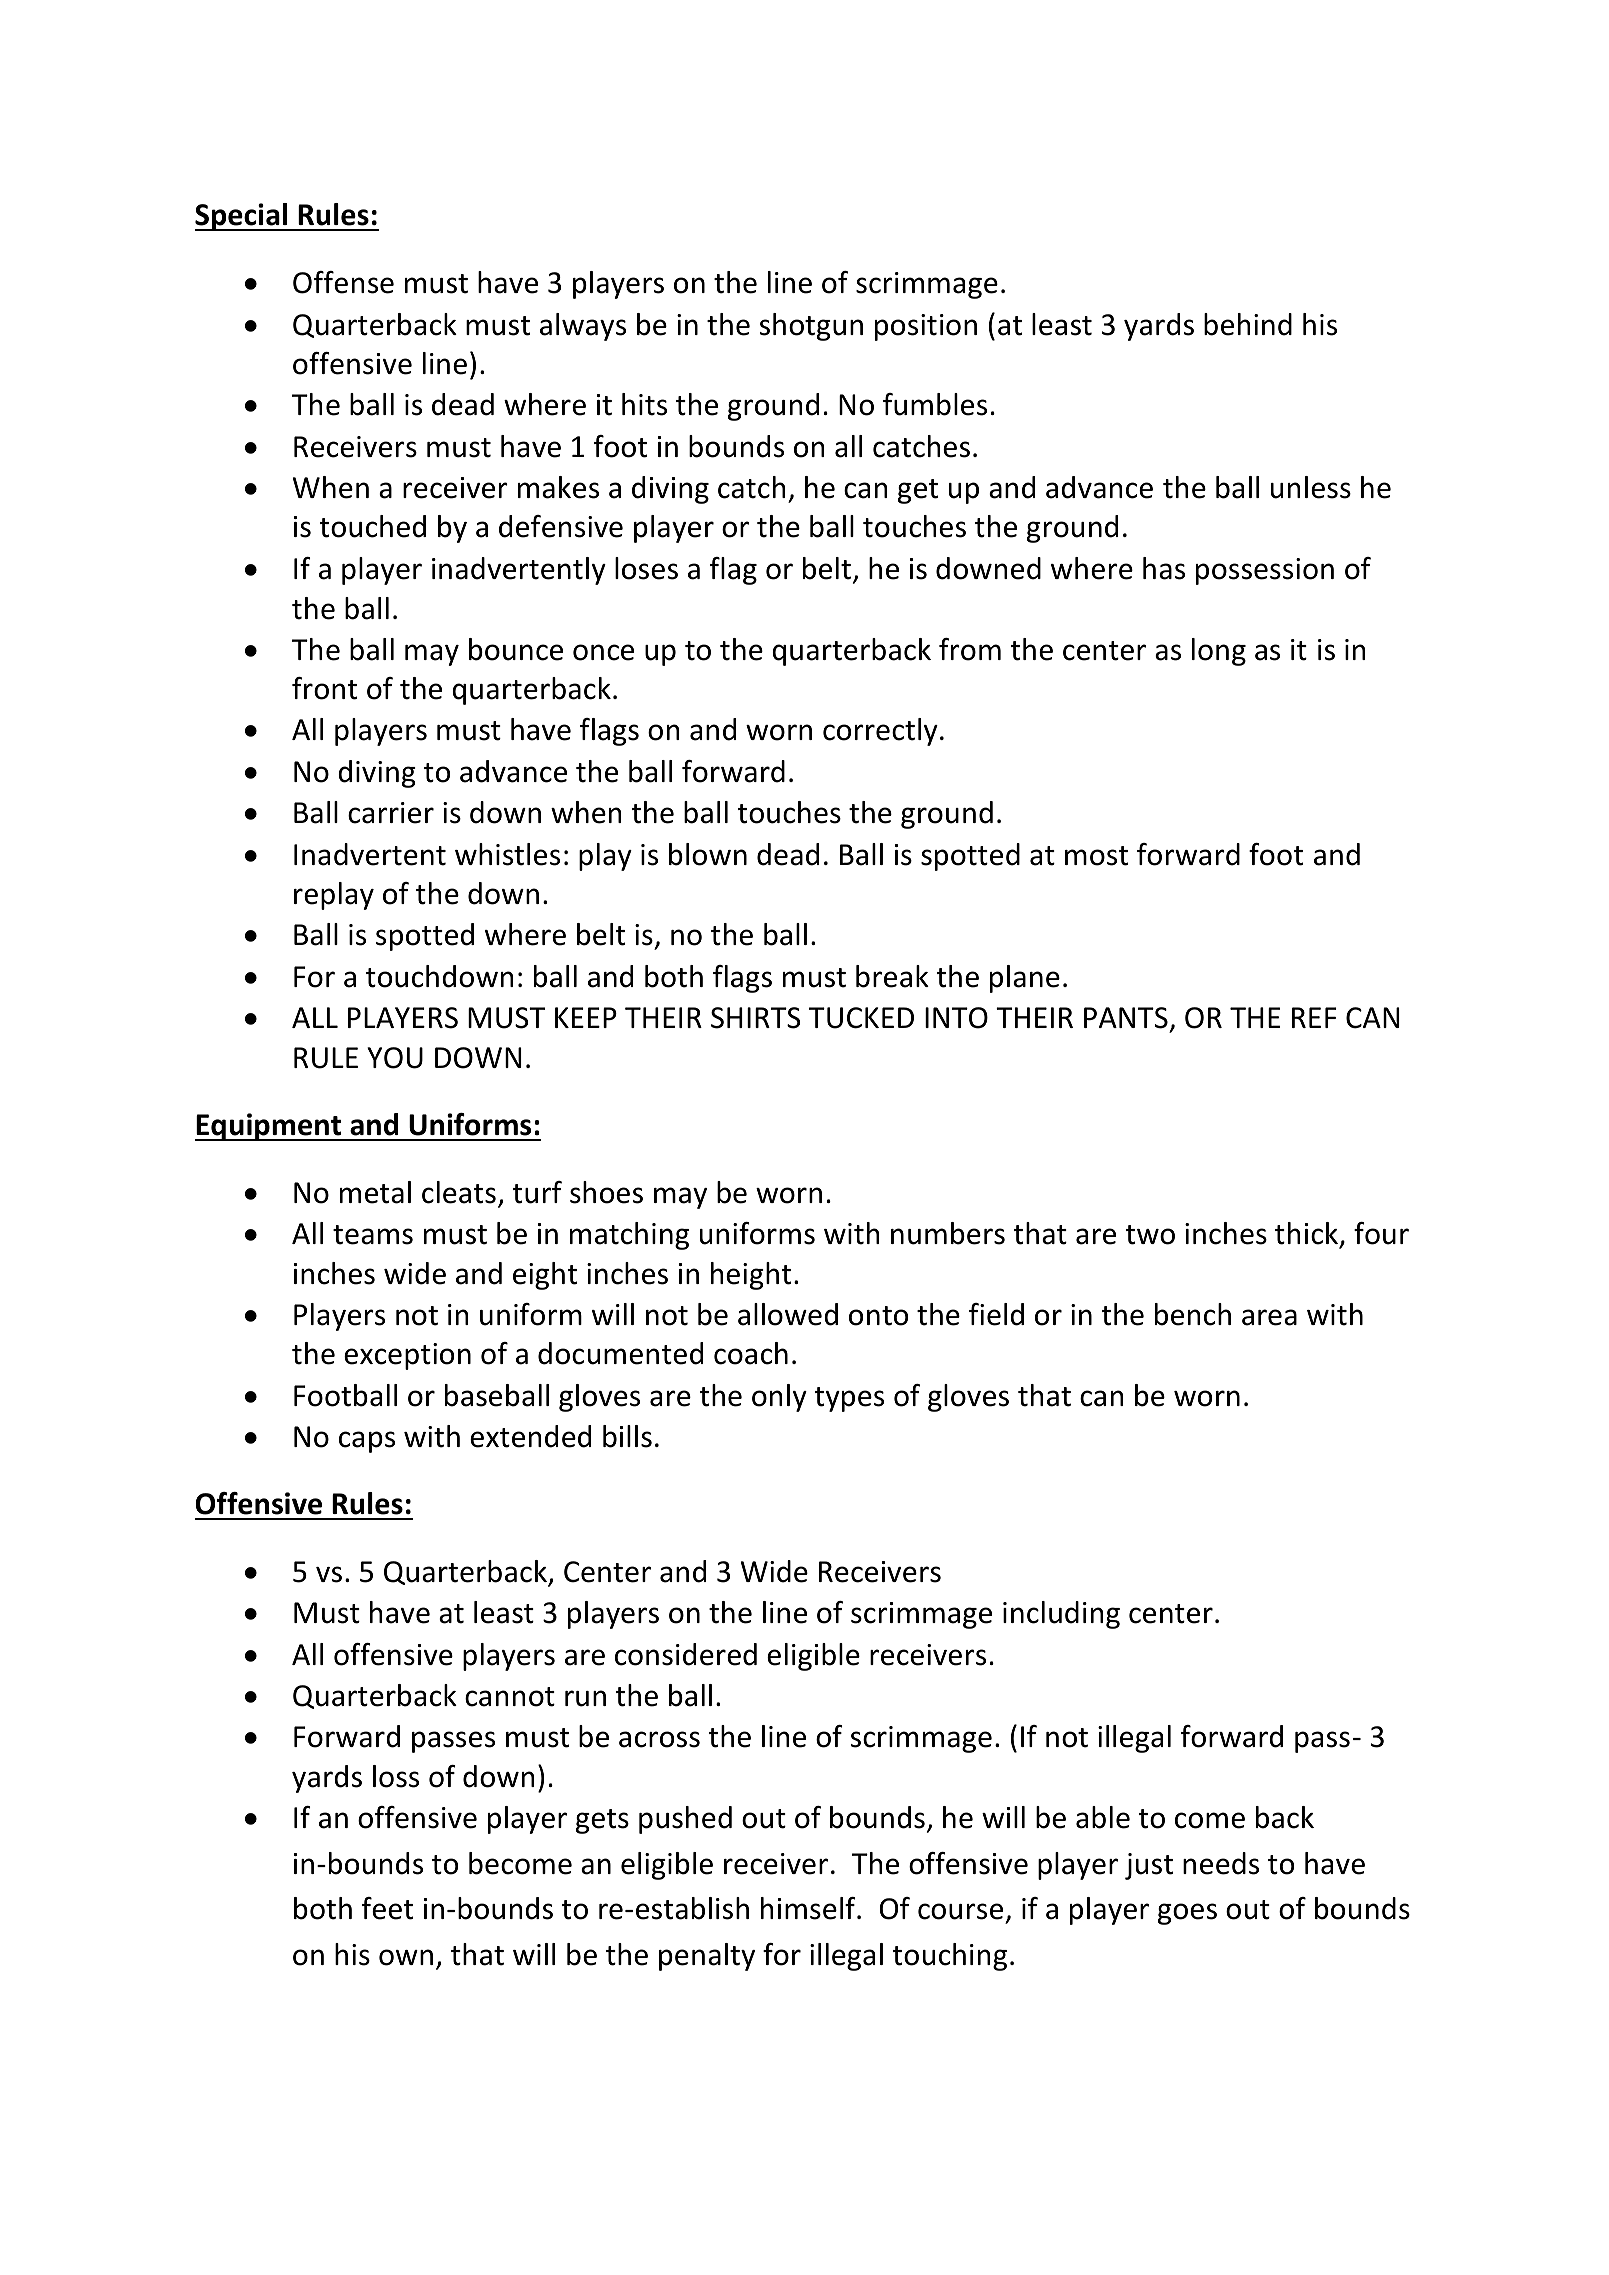 The image size is (1609, 2275). Describe the element at coordinates (1187, 1914) in the screenshot. I see `goes` at that location.
